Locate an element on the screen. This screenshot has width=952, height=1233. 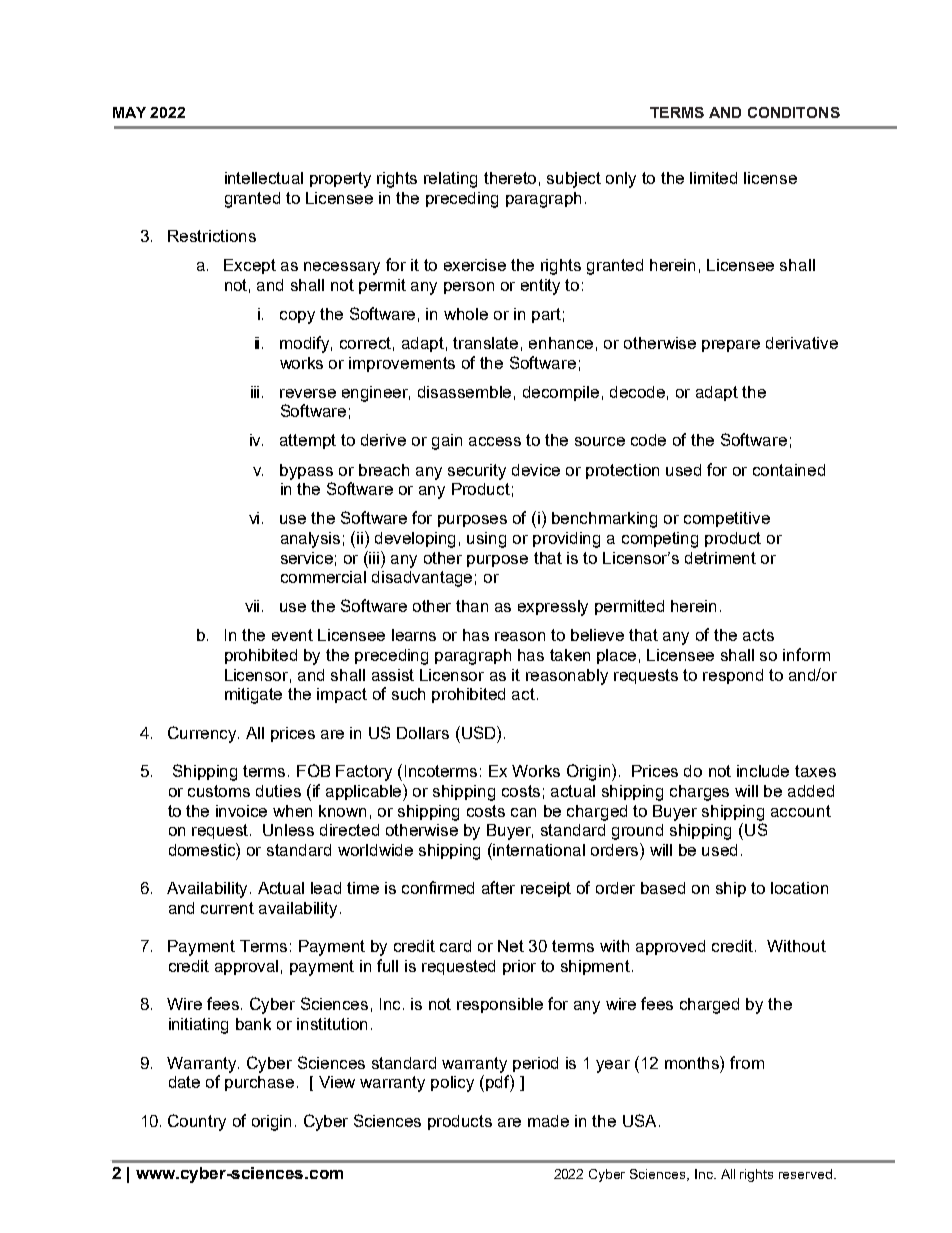
after is located at coordinates (498, 887).
